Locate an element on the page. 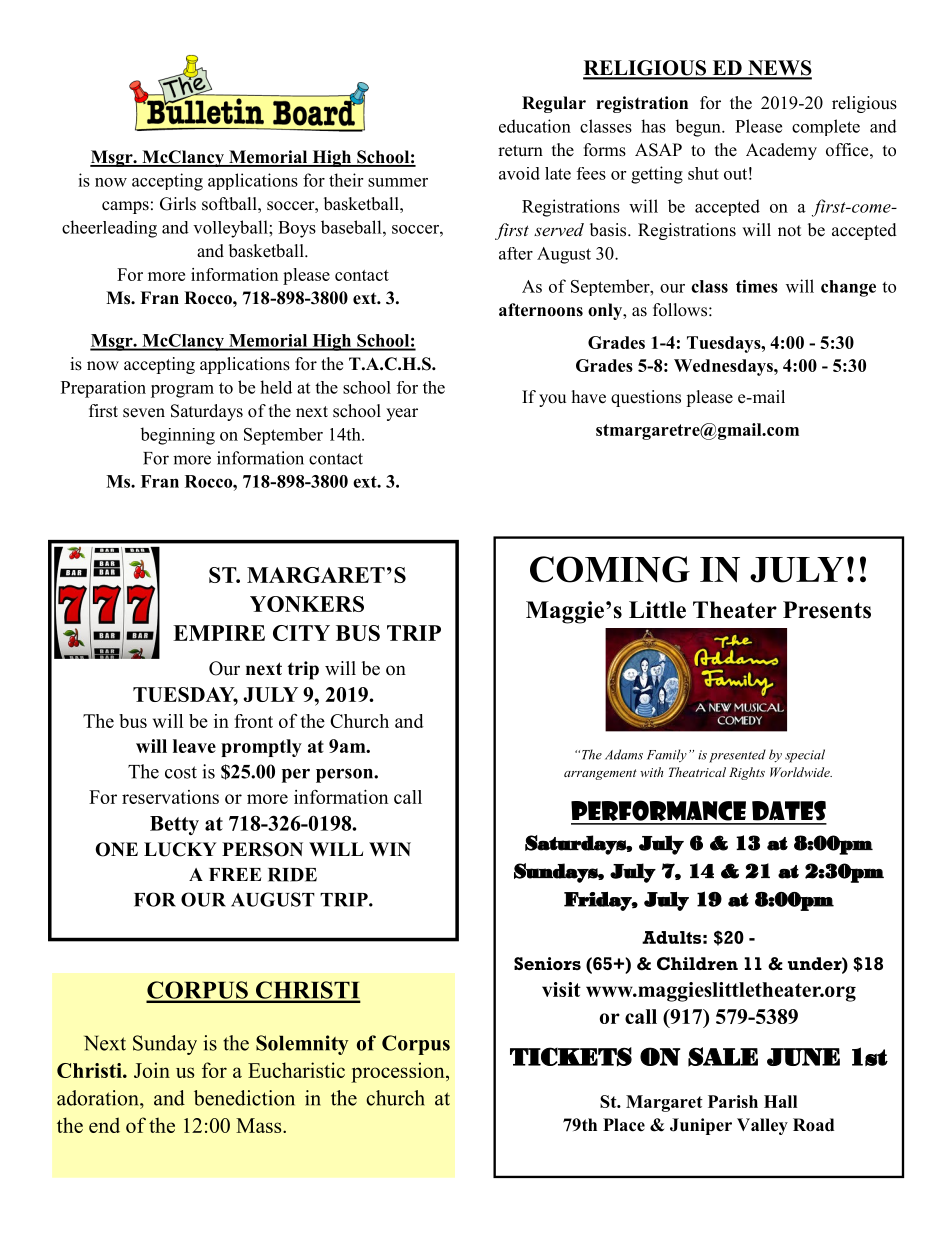 This page has height=1233, width=952. Presents is located at coordinates (827, 610).
